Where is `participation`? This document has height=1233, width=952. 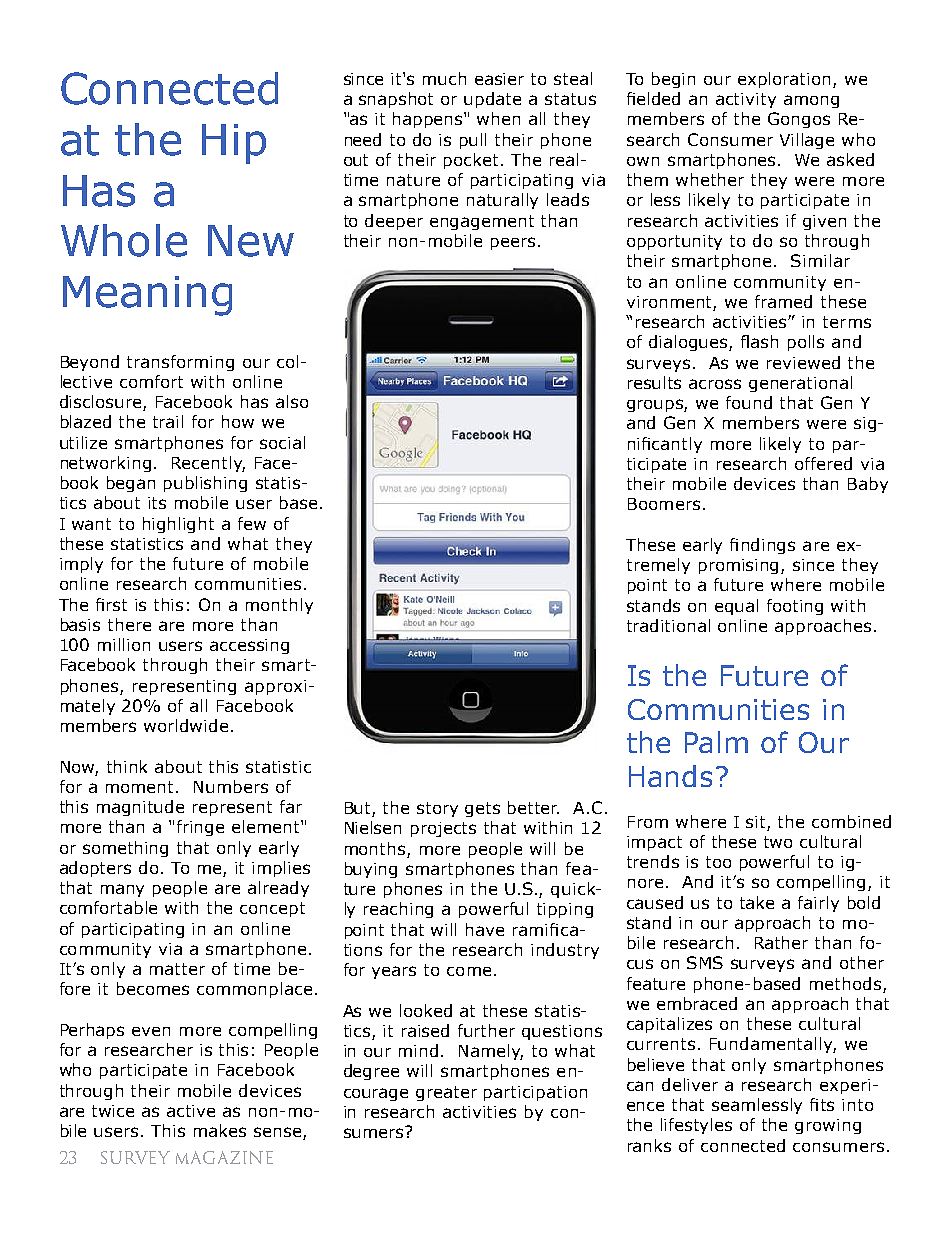
participation is located at coordinates (535, 1093).
